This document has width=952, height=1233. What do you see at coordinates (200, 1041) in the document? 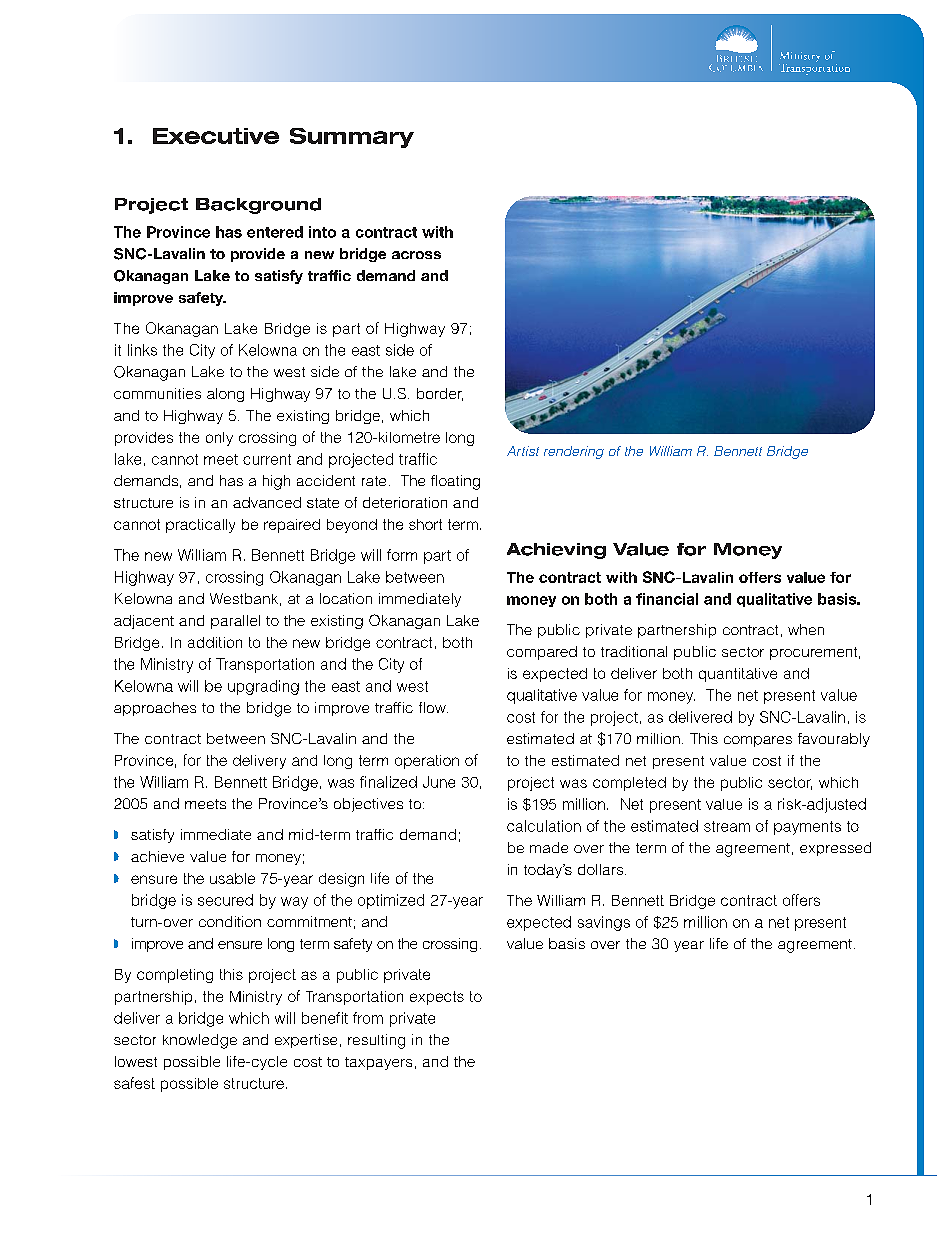
I see `knowledge` at bounding box center [200, 1041].
